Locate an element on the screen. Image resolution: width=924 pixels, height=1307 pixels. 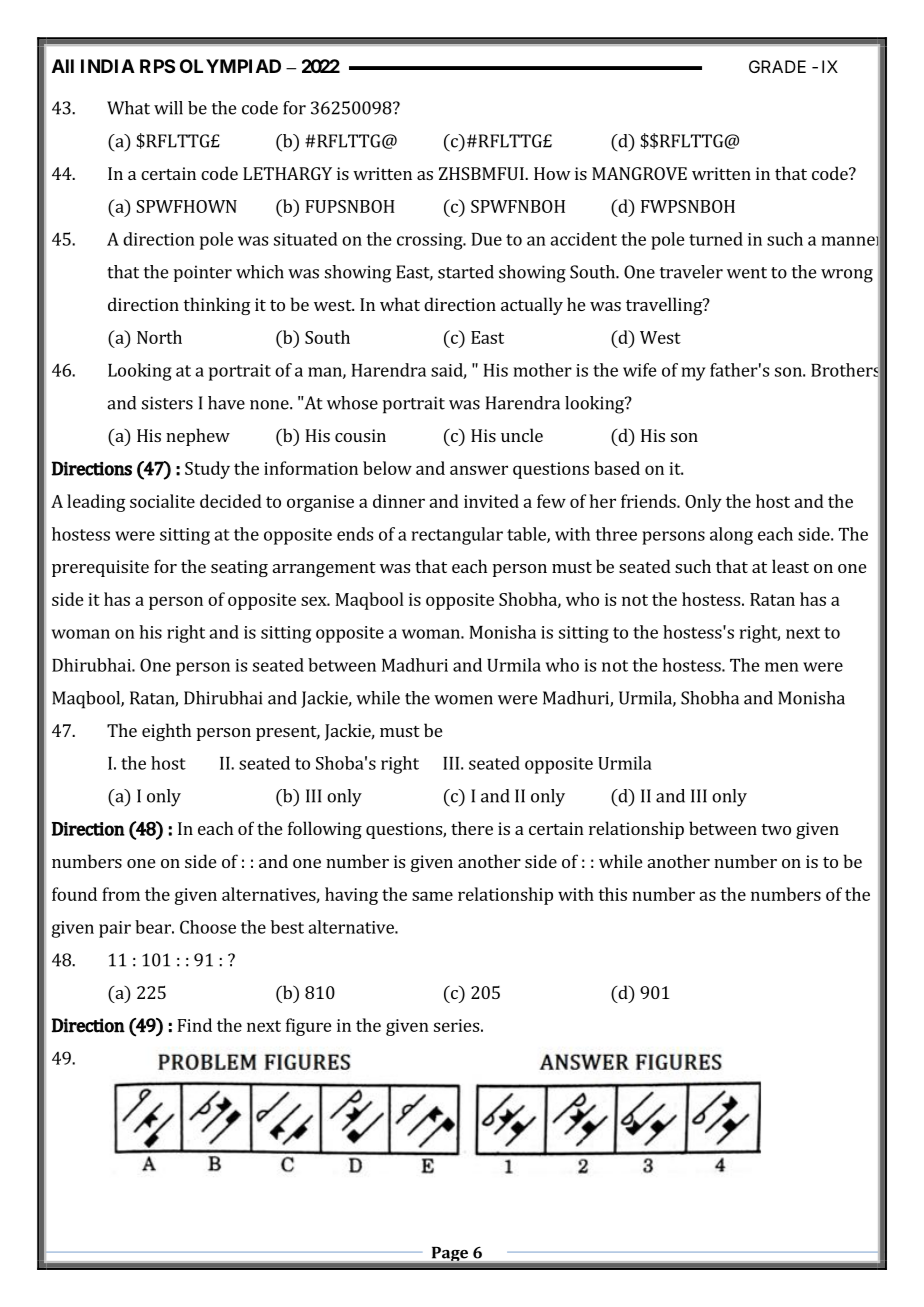
figure is located at coordinates (309, 1027).
